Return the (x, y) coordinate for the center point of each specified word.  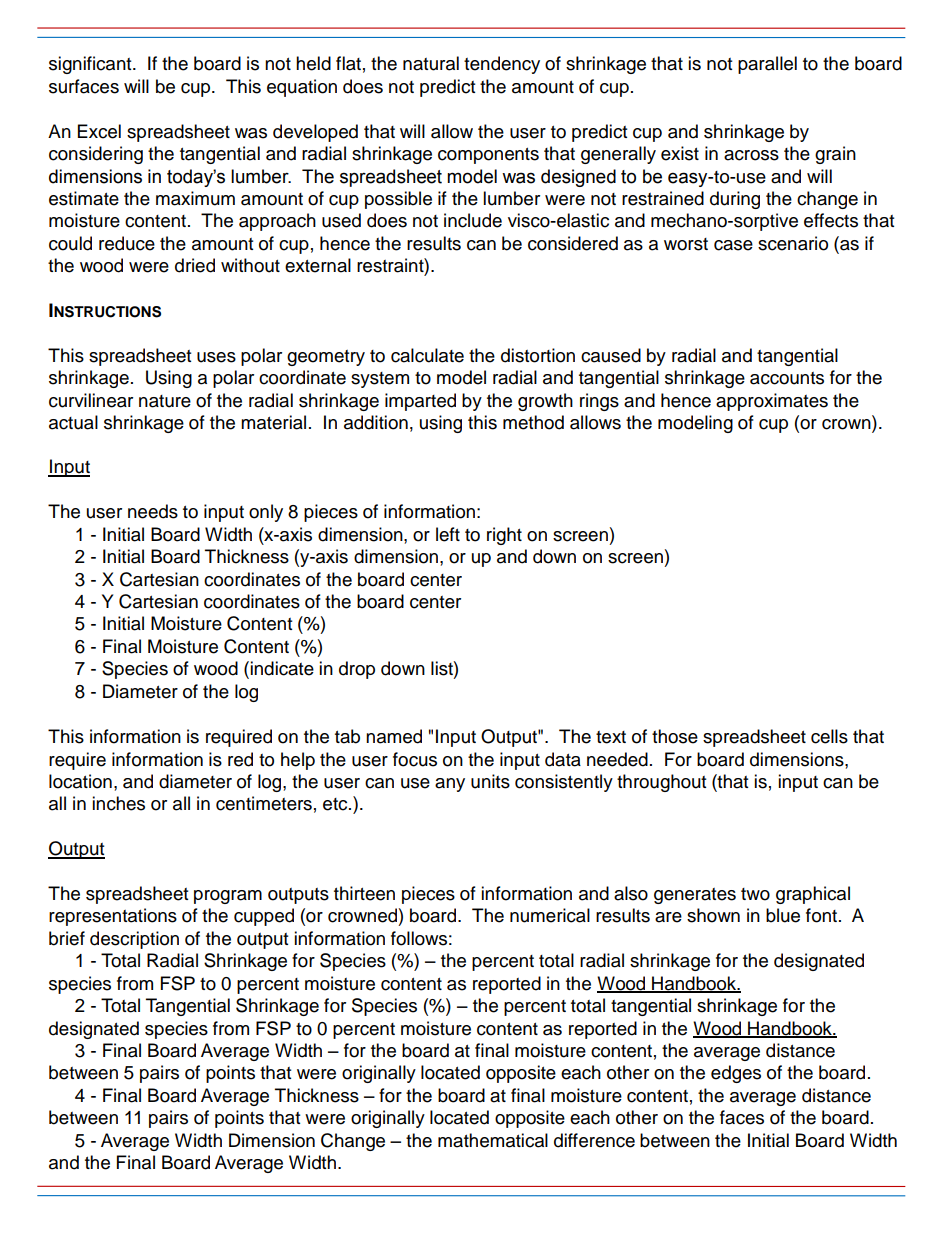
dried (195, 265)
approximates (772, 402)
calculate (427, 355)
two (755, 894)
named (394, 736)
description (134, 940)
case (733, 245)
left (448, 534)
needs (153, 511)
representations (113, 917)
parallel (767, 65)
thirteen (364, 893)
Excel (99, 131)
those (675, 736)
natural (431, 63)
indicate (282, 668)
